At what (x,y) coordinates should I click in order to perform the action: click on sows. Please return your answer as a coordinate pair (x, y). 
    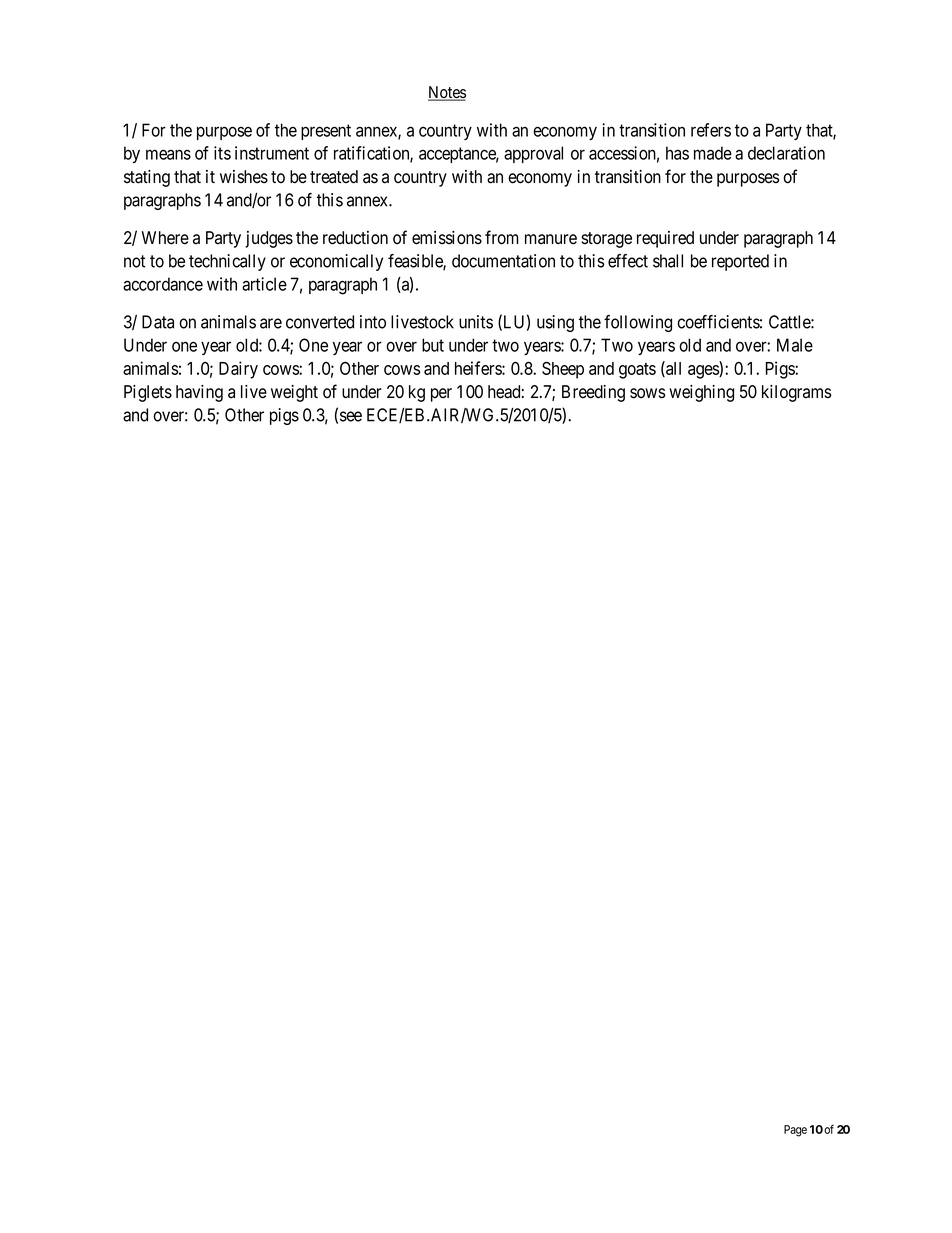
    Looking at the image, I should click on (647, 393).
